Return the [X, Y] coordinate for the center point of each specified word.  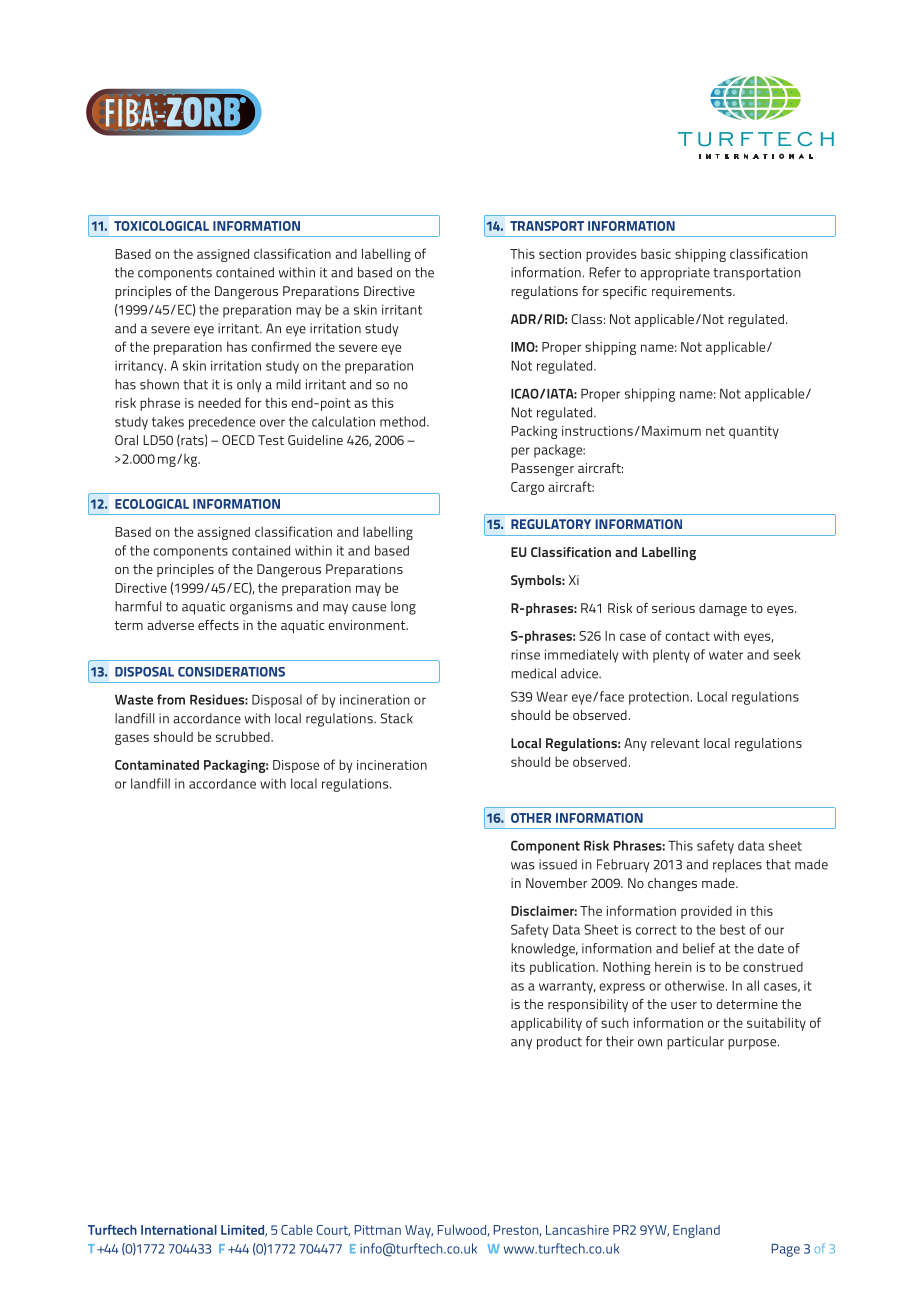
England [696, 1231]
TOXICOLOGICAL [161, 226]
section [560, 254]
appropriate [675, 274]
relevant [675, 743]
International [179, 1230]
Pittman [378, 1230]
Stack [397, 718]
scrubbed [244, 736]
